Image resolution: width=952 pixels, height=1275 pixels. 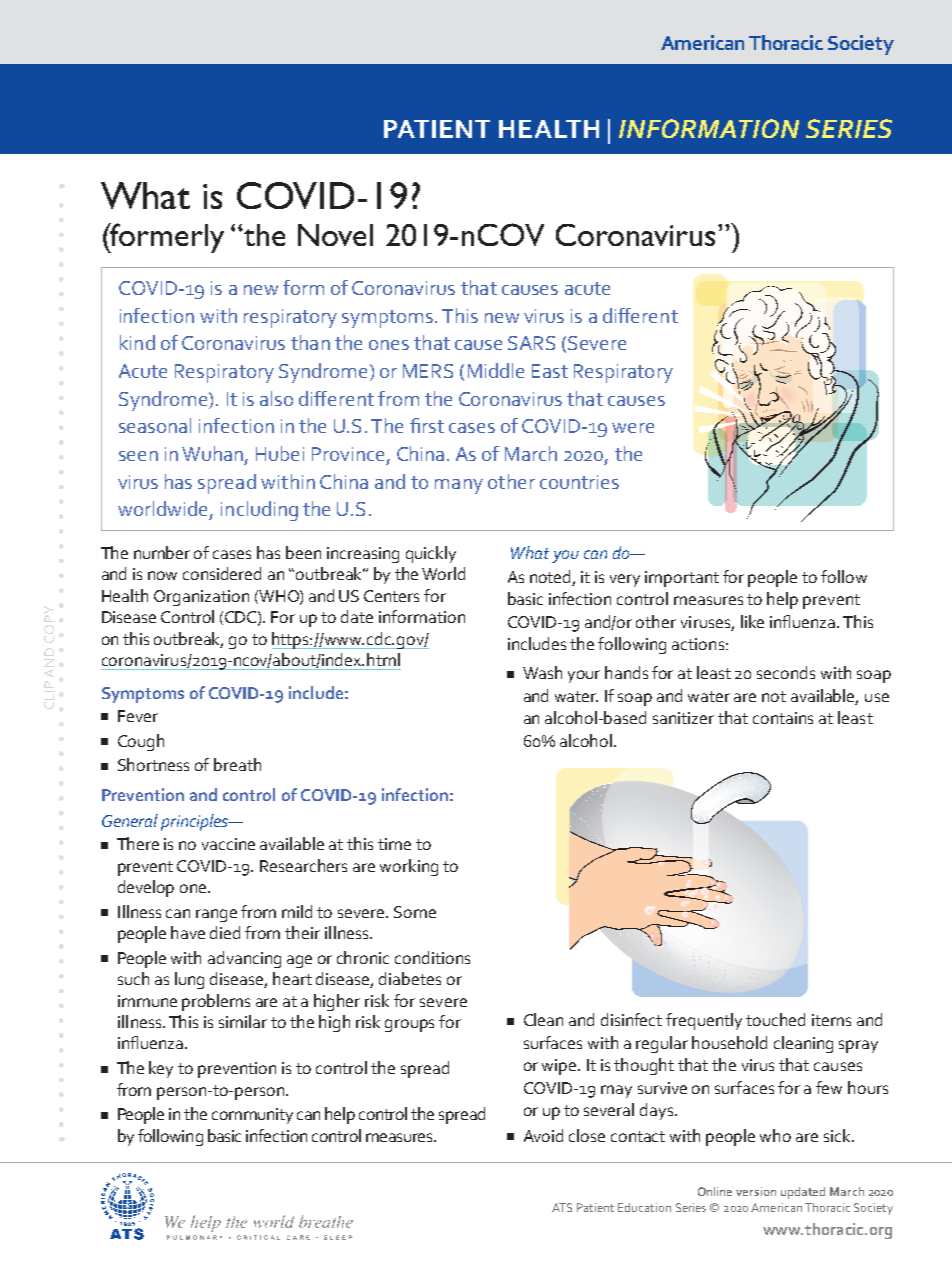 What do you see at coordinates (531, 343) in the image?
I see `SARS` at bounding box center [531, 343].
